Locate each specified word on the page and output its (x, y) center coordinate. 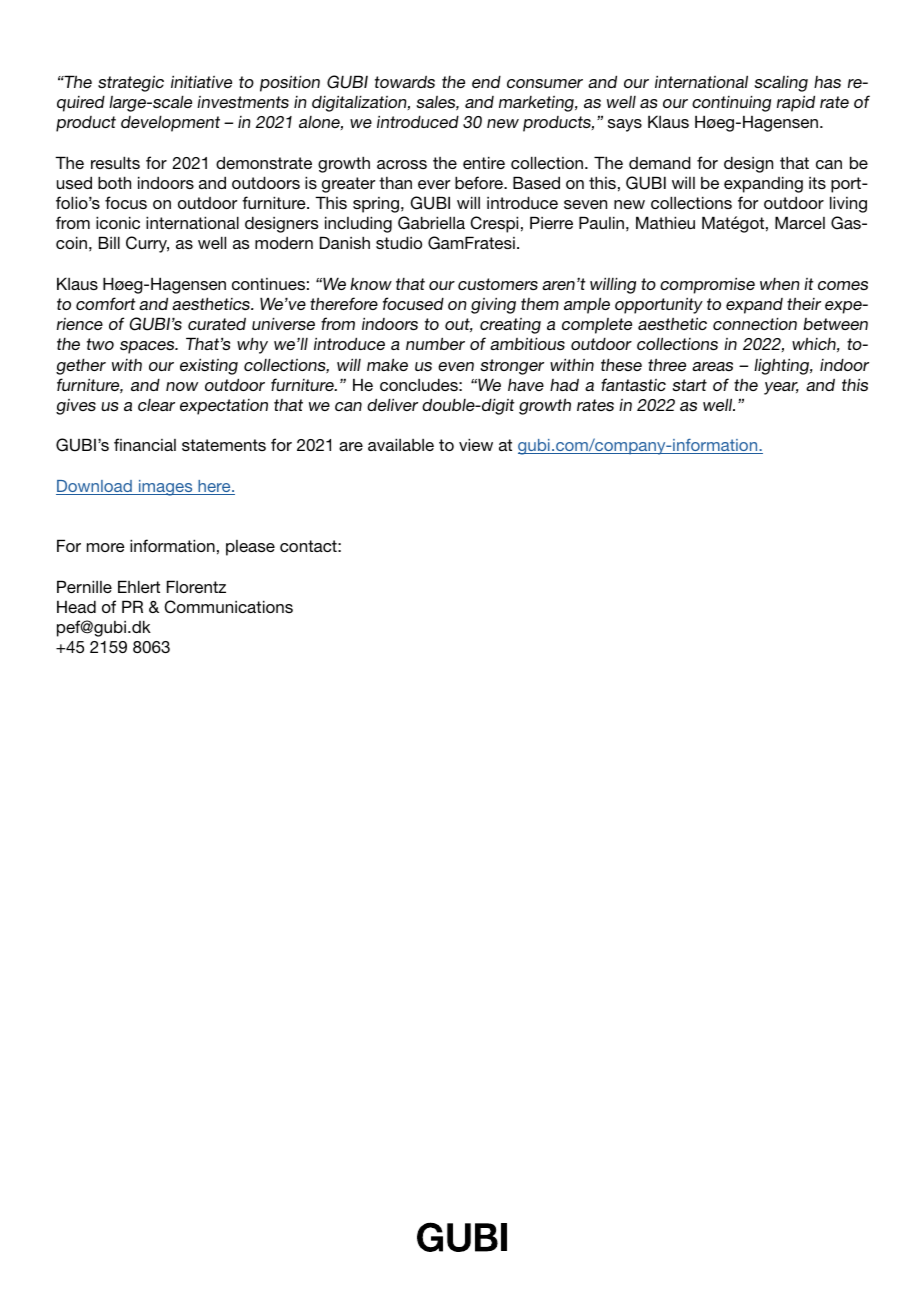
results (115, 162)
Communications (228, 607)
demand (660, 162)
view (476, 444)
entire (484, 162)
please (250, 548)
